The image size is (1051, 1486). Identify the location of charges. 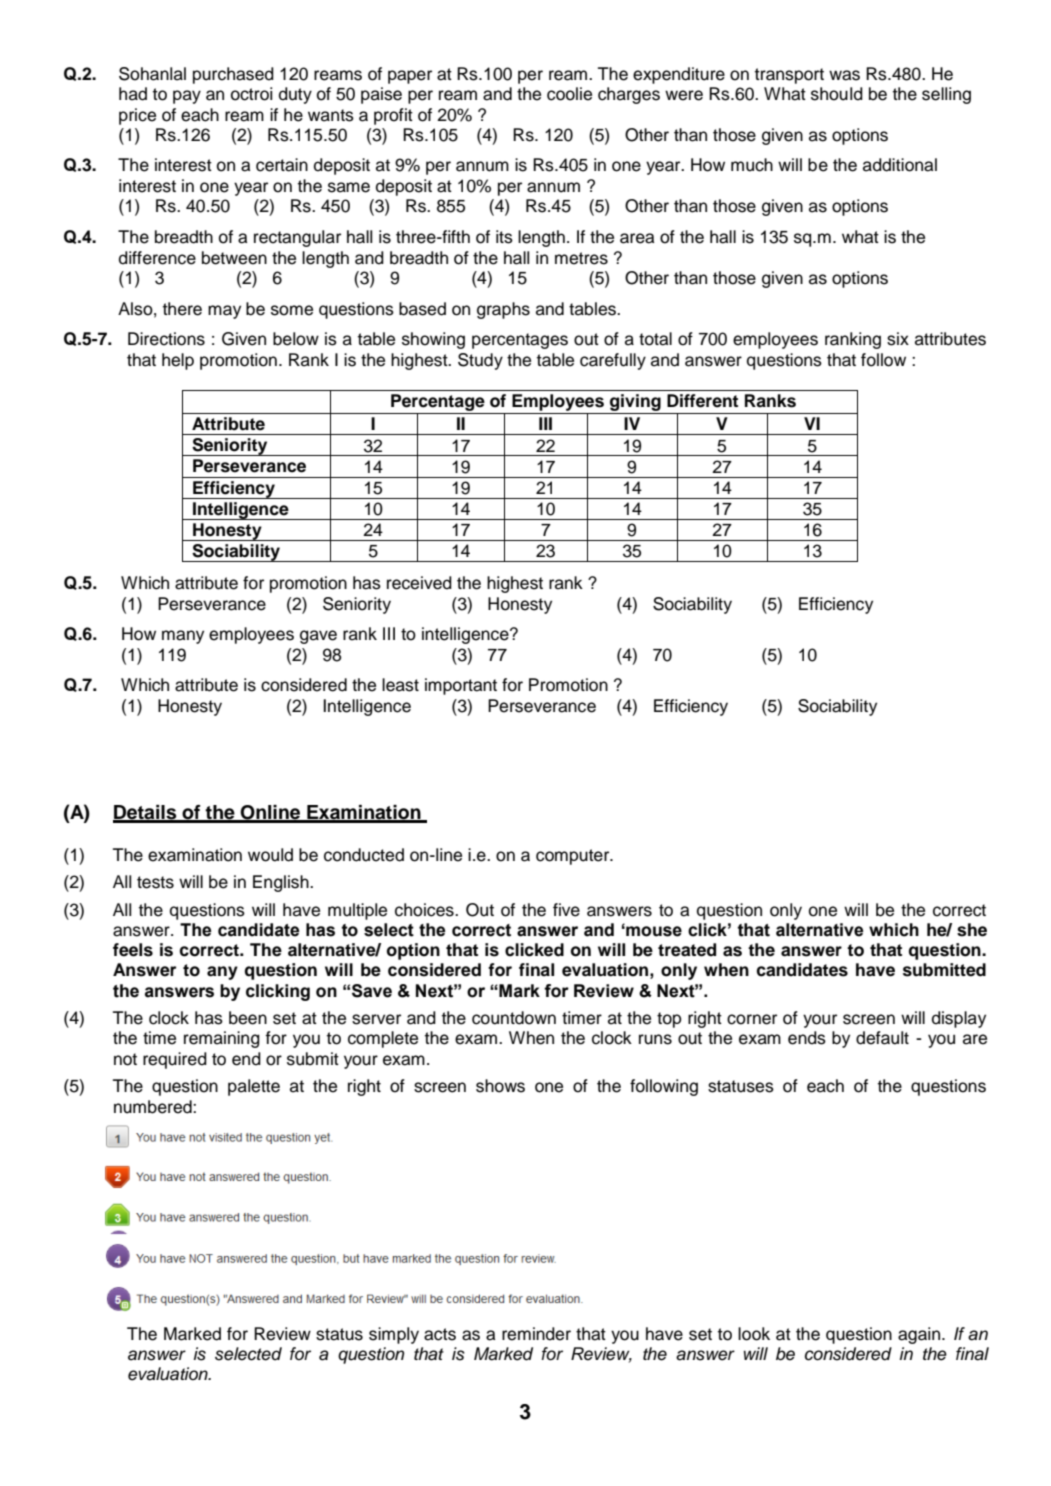
(629, 95).
